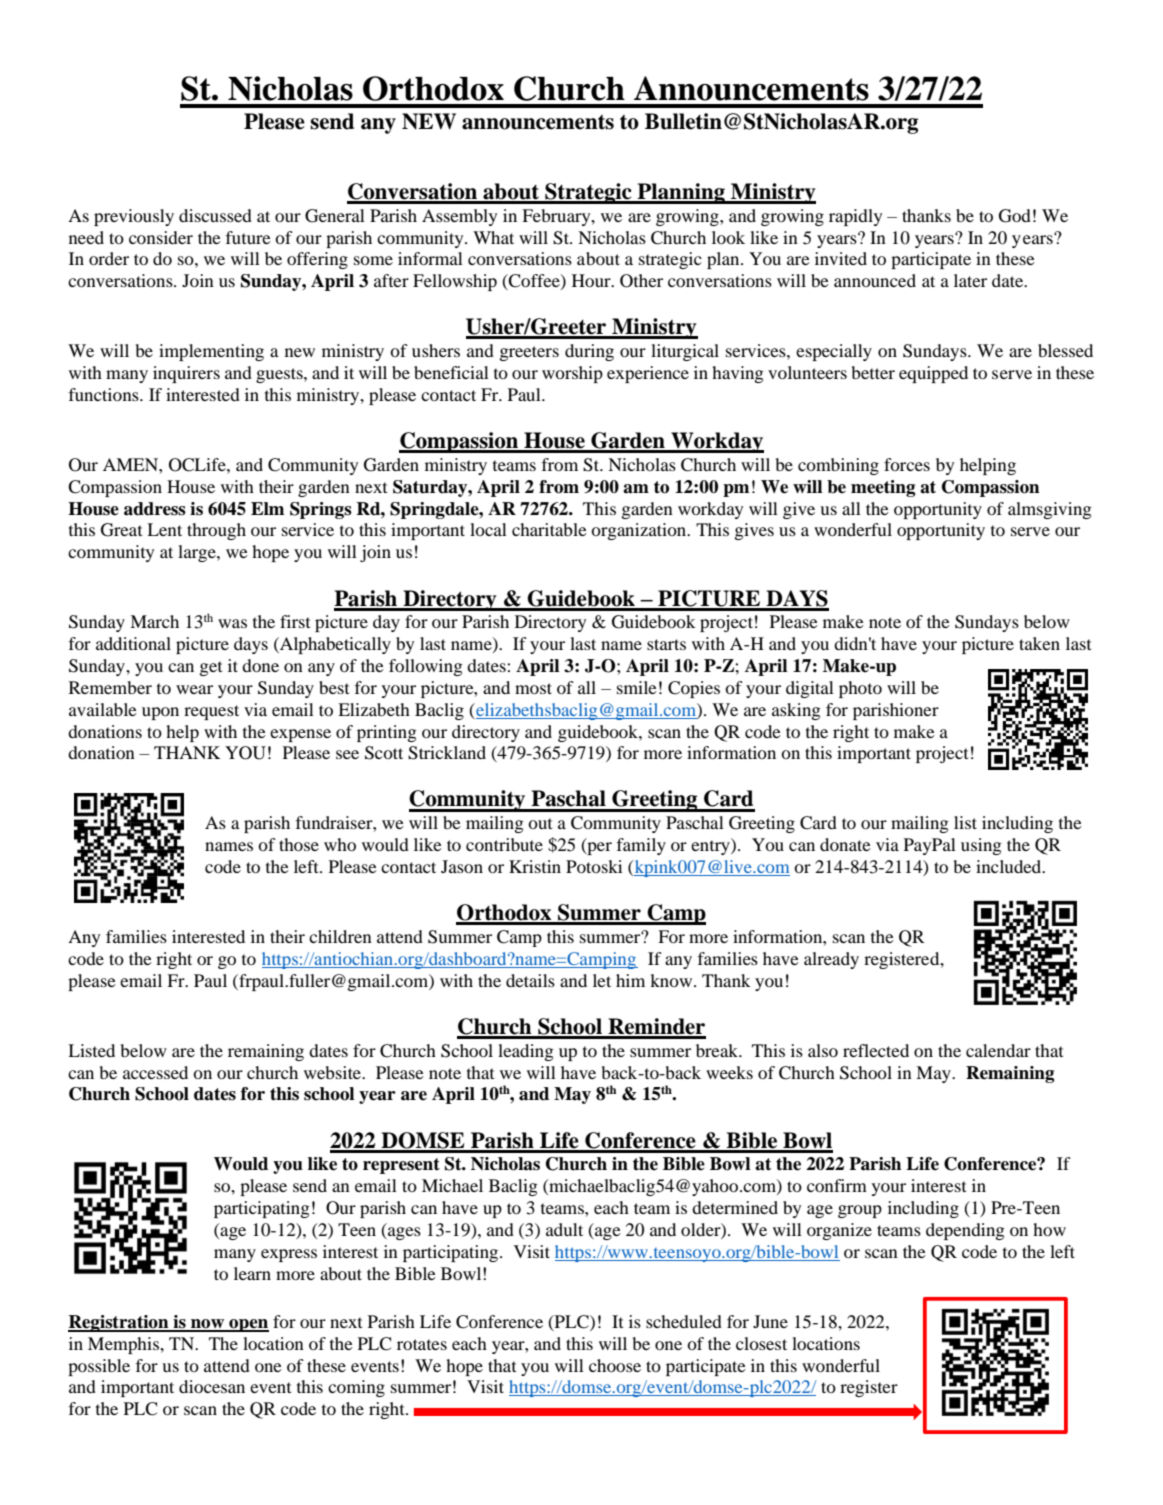 Image resolution: width=1163 pixels, height=1505 pixels. Describe the element at coordinates (299, 844) in the screenshot. I see `those` at that location.
